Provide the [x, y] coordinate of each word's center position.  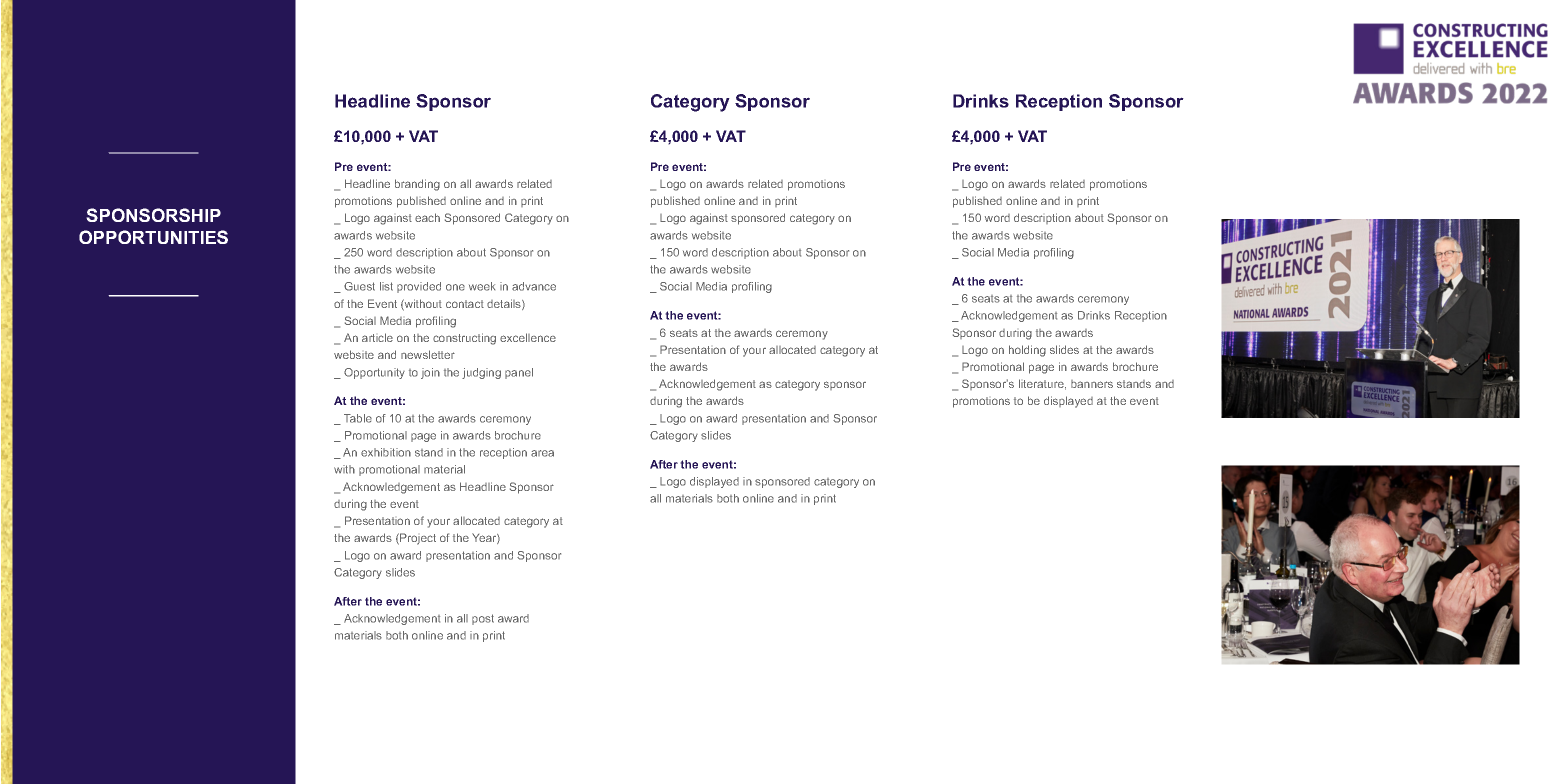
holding [1027, 351]
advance [534, 286]
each [427, 217]
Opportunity [374, 373]
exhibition [386, 452]
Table [358, 418]
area [542, 453]
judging [481, 373]
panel [519, 373]
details [505, 304]
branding [417, 185]
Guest [359, 286]
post [483, 619]
